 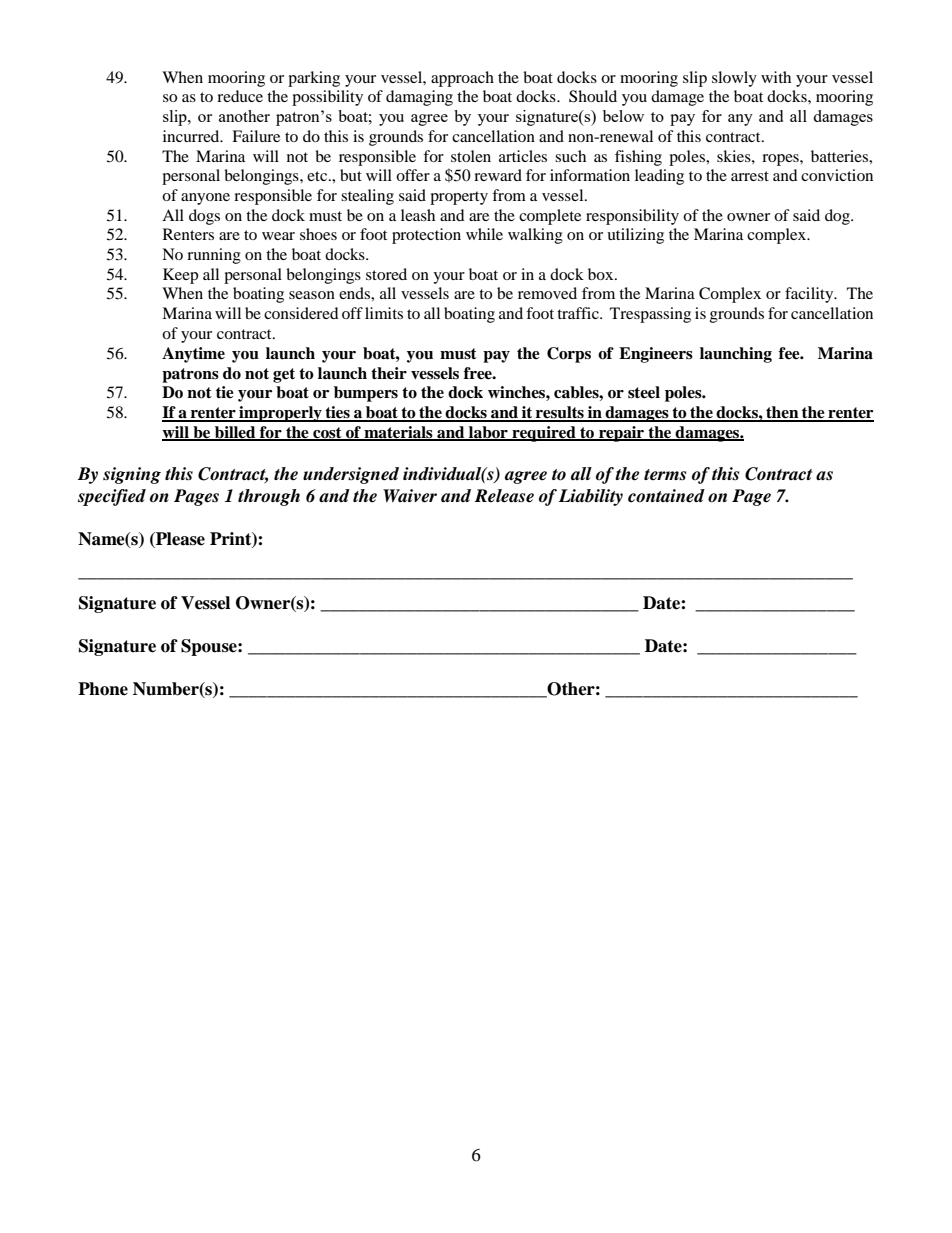 I want to click on then, so click(x=782, y=413).
